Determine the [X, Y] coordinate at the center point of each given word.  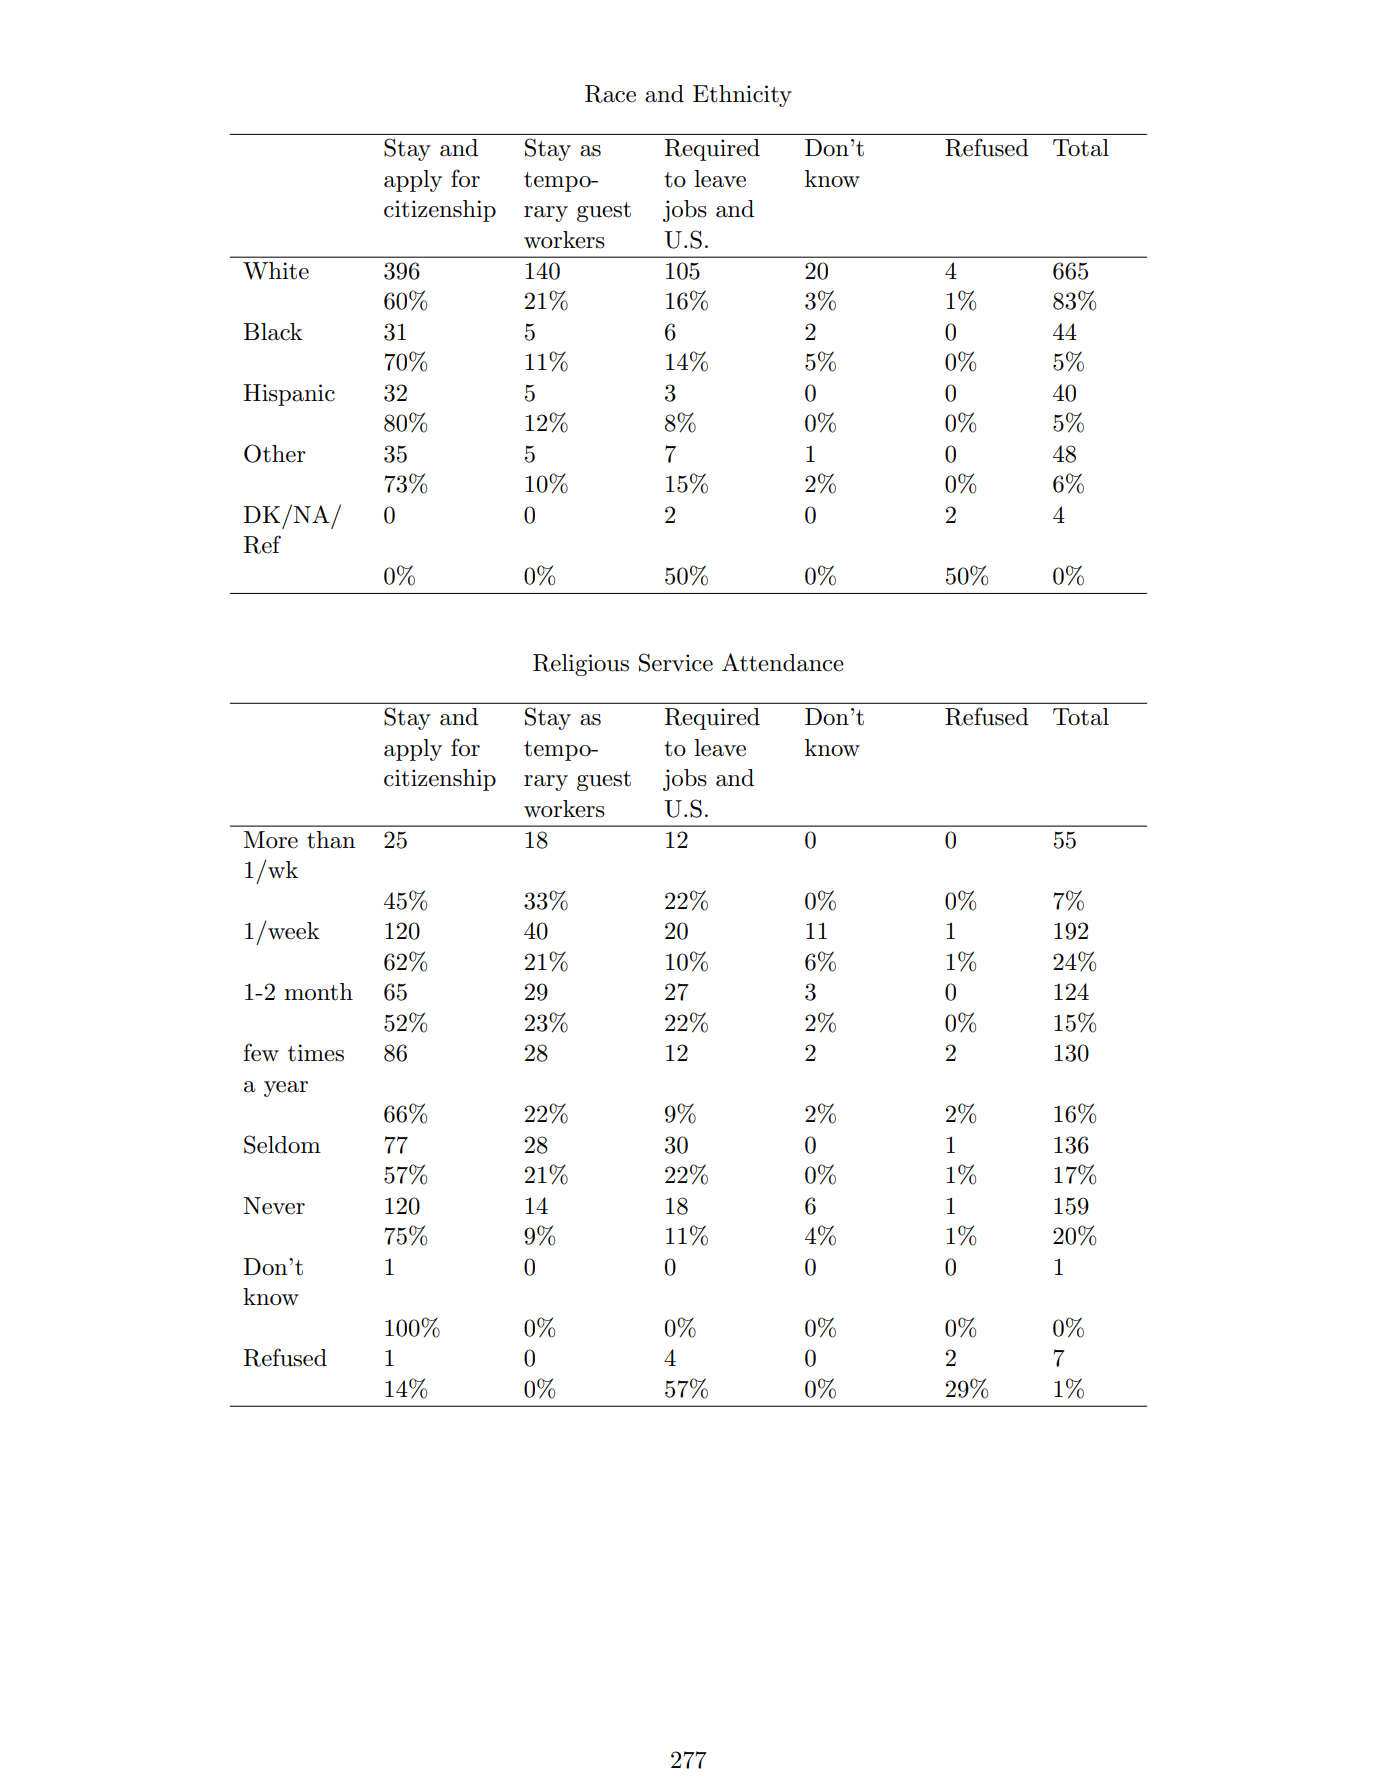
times [316, 1053]
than [331, 840]
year [286, 1089]
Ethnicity [742, 96]
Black [273, 332]
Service [676, 662]
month [318, 992]
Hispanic [289, 395]
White [276, 271]
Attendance [783, 662]
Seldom [282, 1144]
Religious [581, 665]
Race [610, 94]
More [271, 840]
